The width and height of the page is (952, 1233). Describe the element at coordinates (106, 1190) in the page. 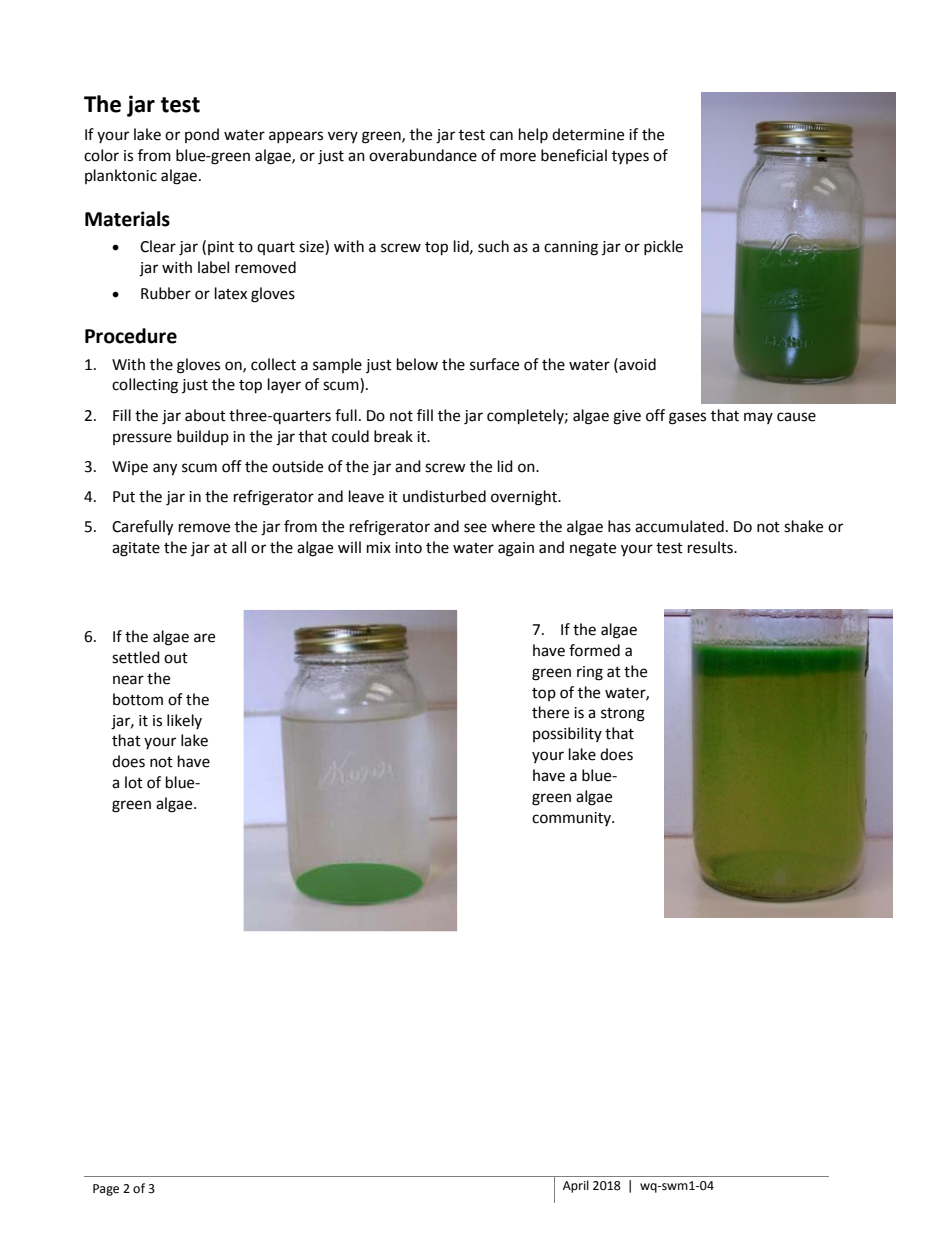

I see `Page` at that location.
